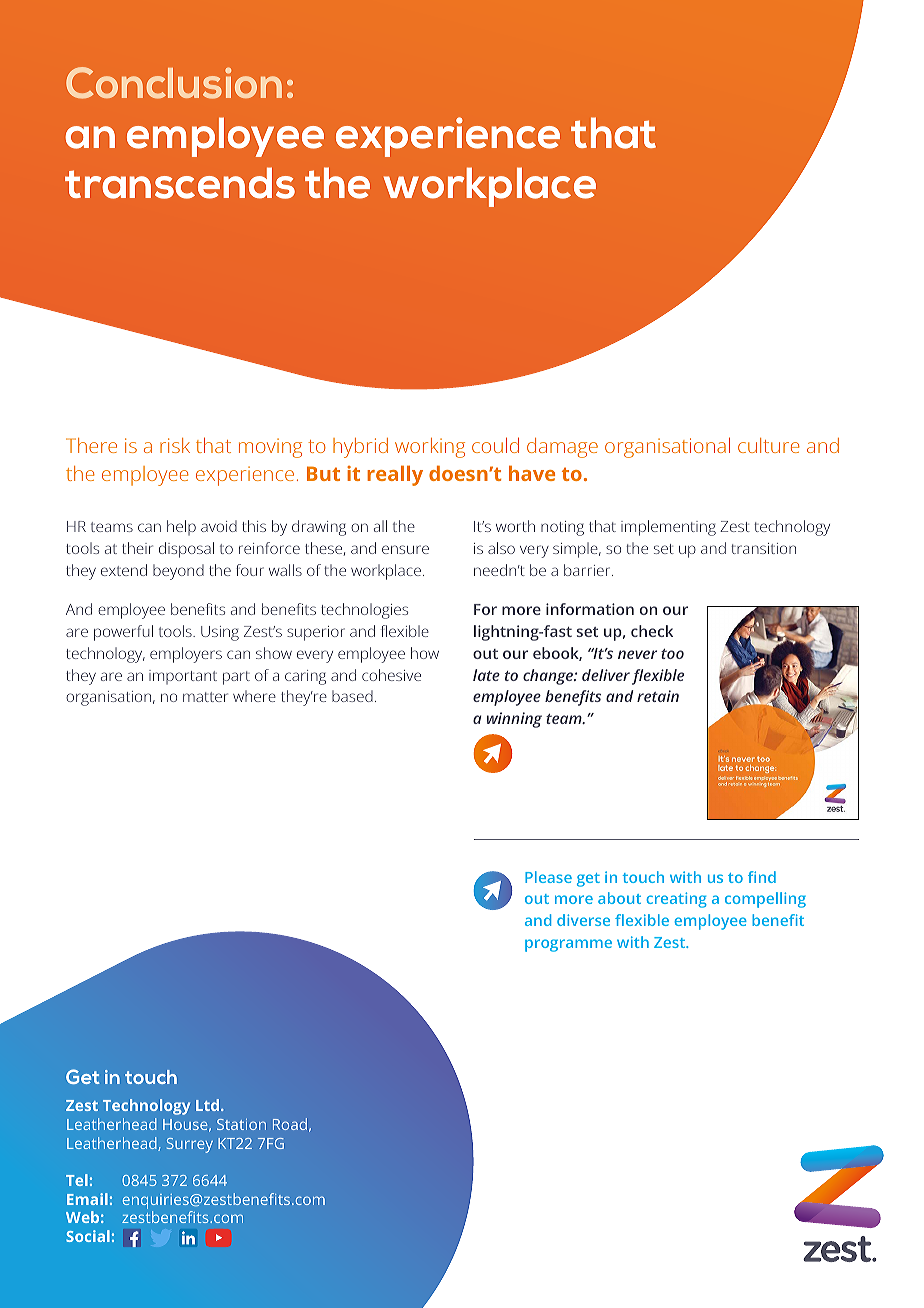 Image resolution: width=924 pixels, height=1308 pixels. I want to click on really, so click(395, 475).
